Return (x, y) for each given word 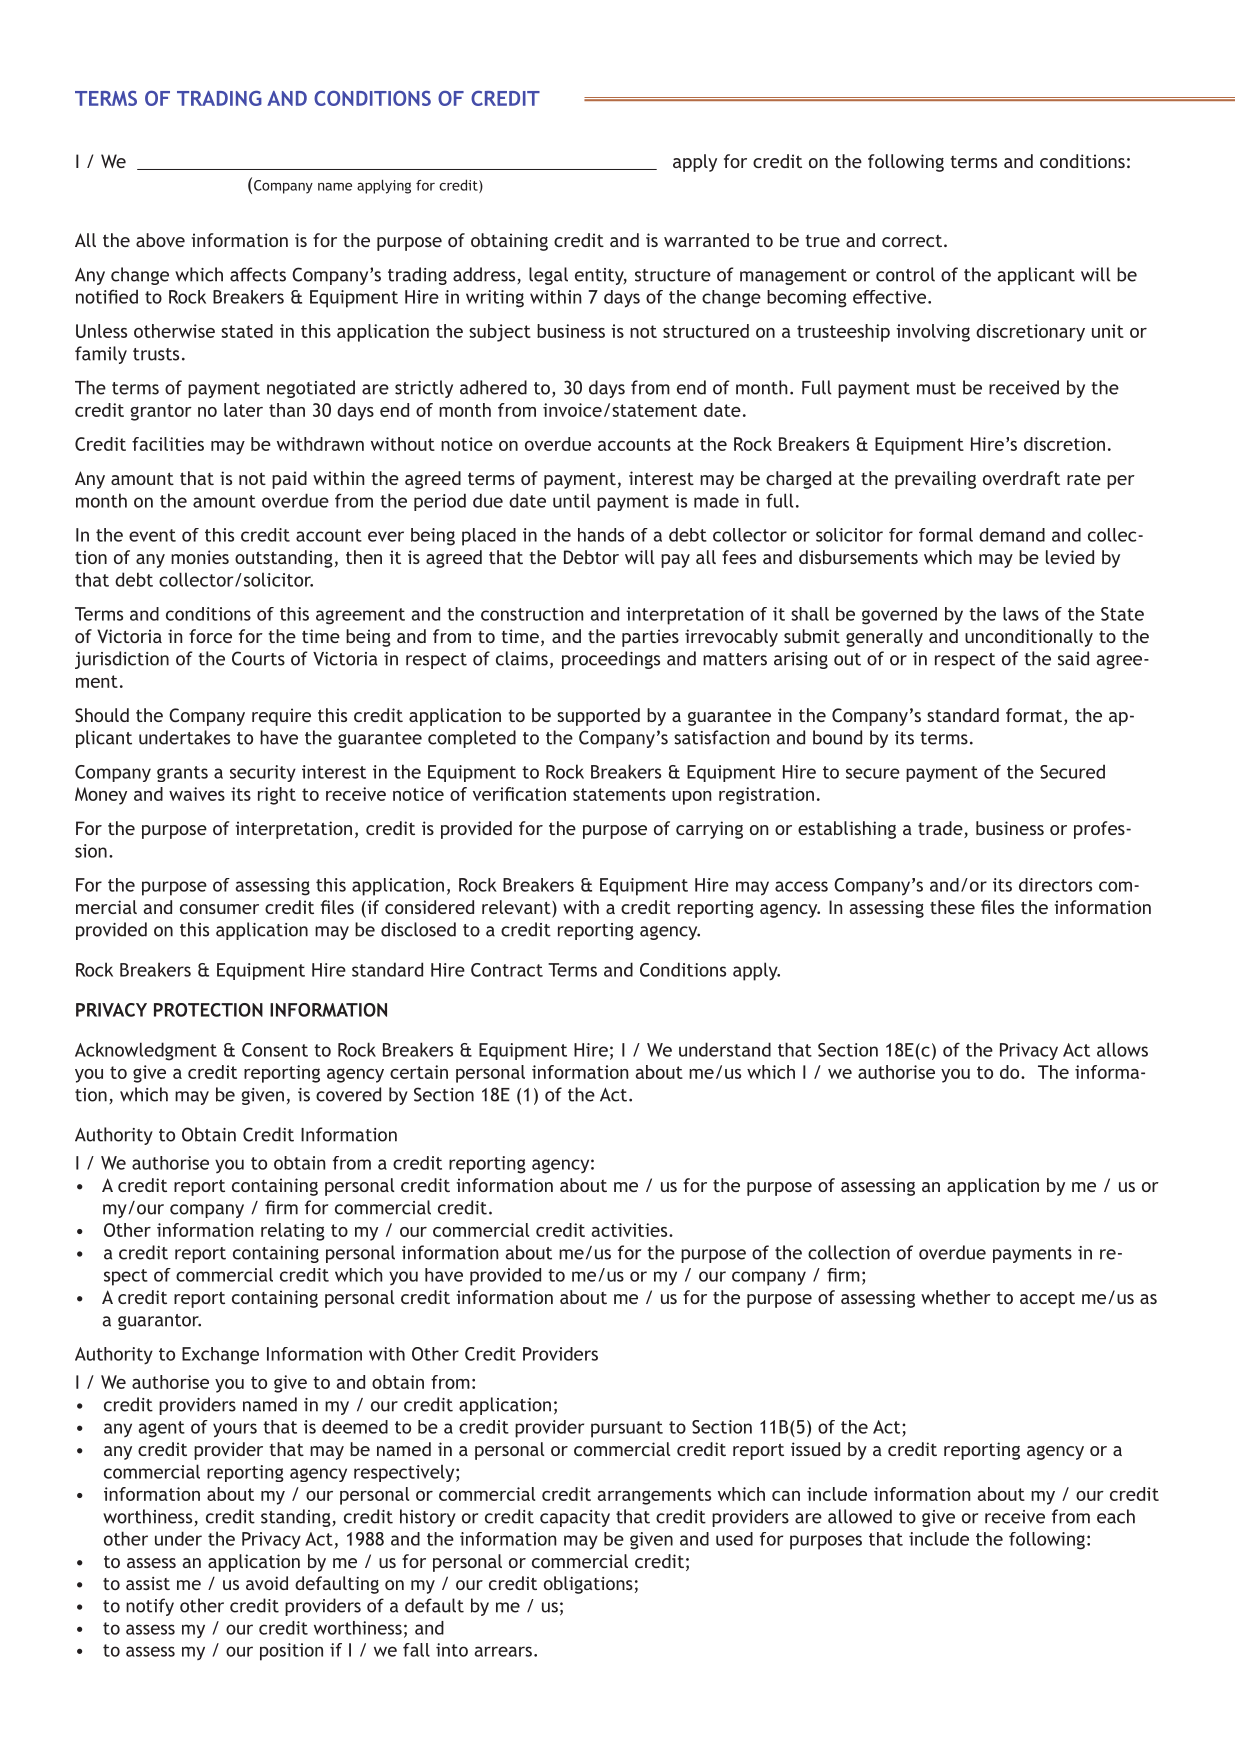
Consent (275, 1050)
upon (692, 798)
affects (258, 274)
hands (601, 535)
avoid (267, 1583)
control (905, 274)
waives (197, 794)
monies (200, 557)
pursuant (627, 1429)
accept (1047, 1300)
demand (1012, 535)
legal (548, 276)
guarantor (159, 1322)
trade (941, 829)
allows (1122, 1049)
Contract (507, 970)
